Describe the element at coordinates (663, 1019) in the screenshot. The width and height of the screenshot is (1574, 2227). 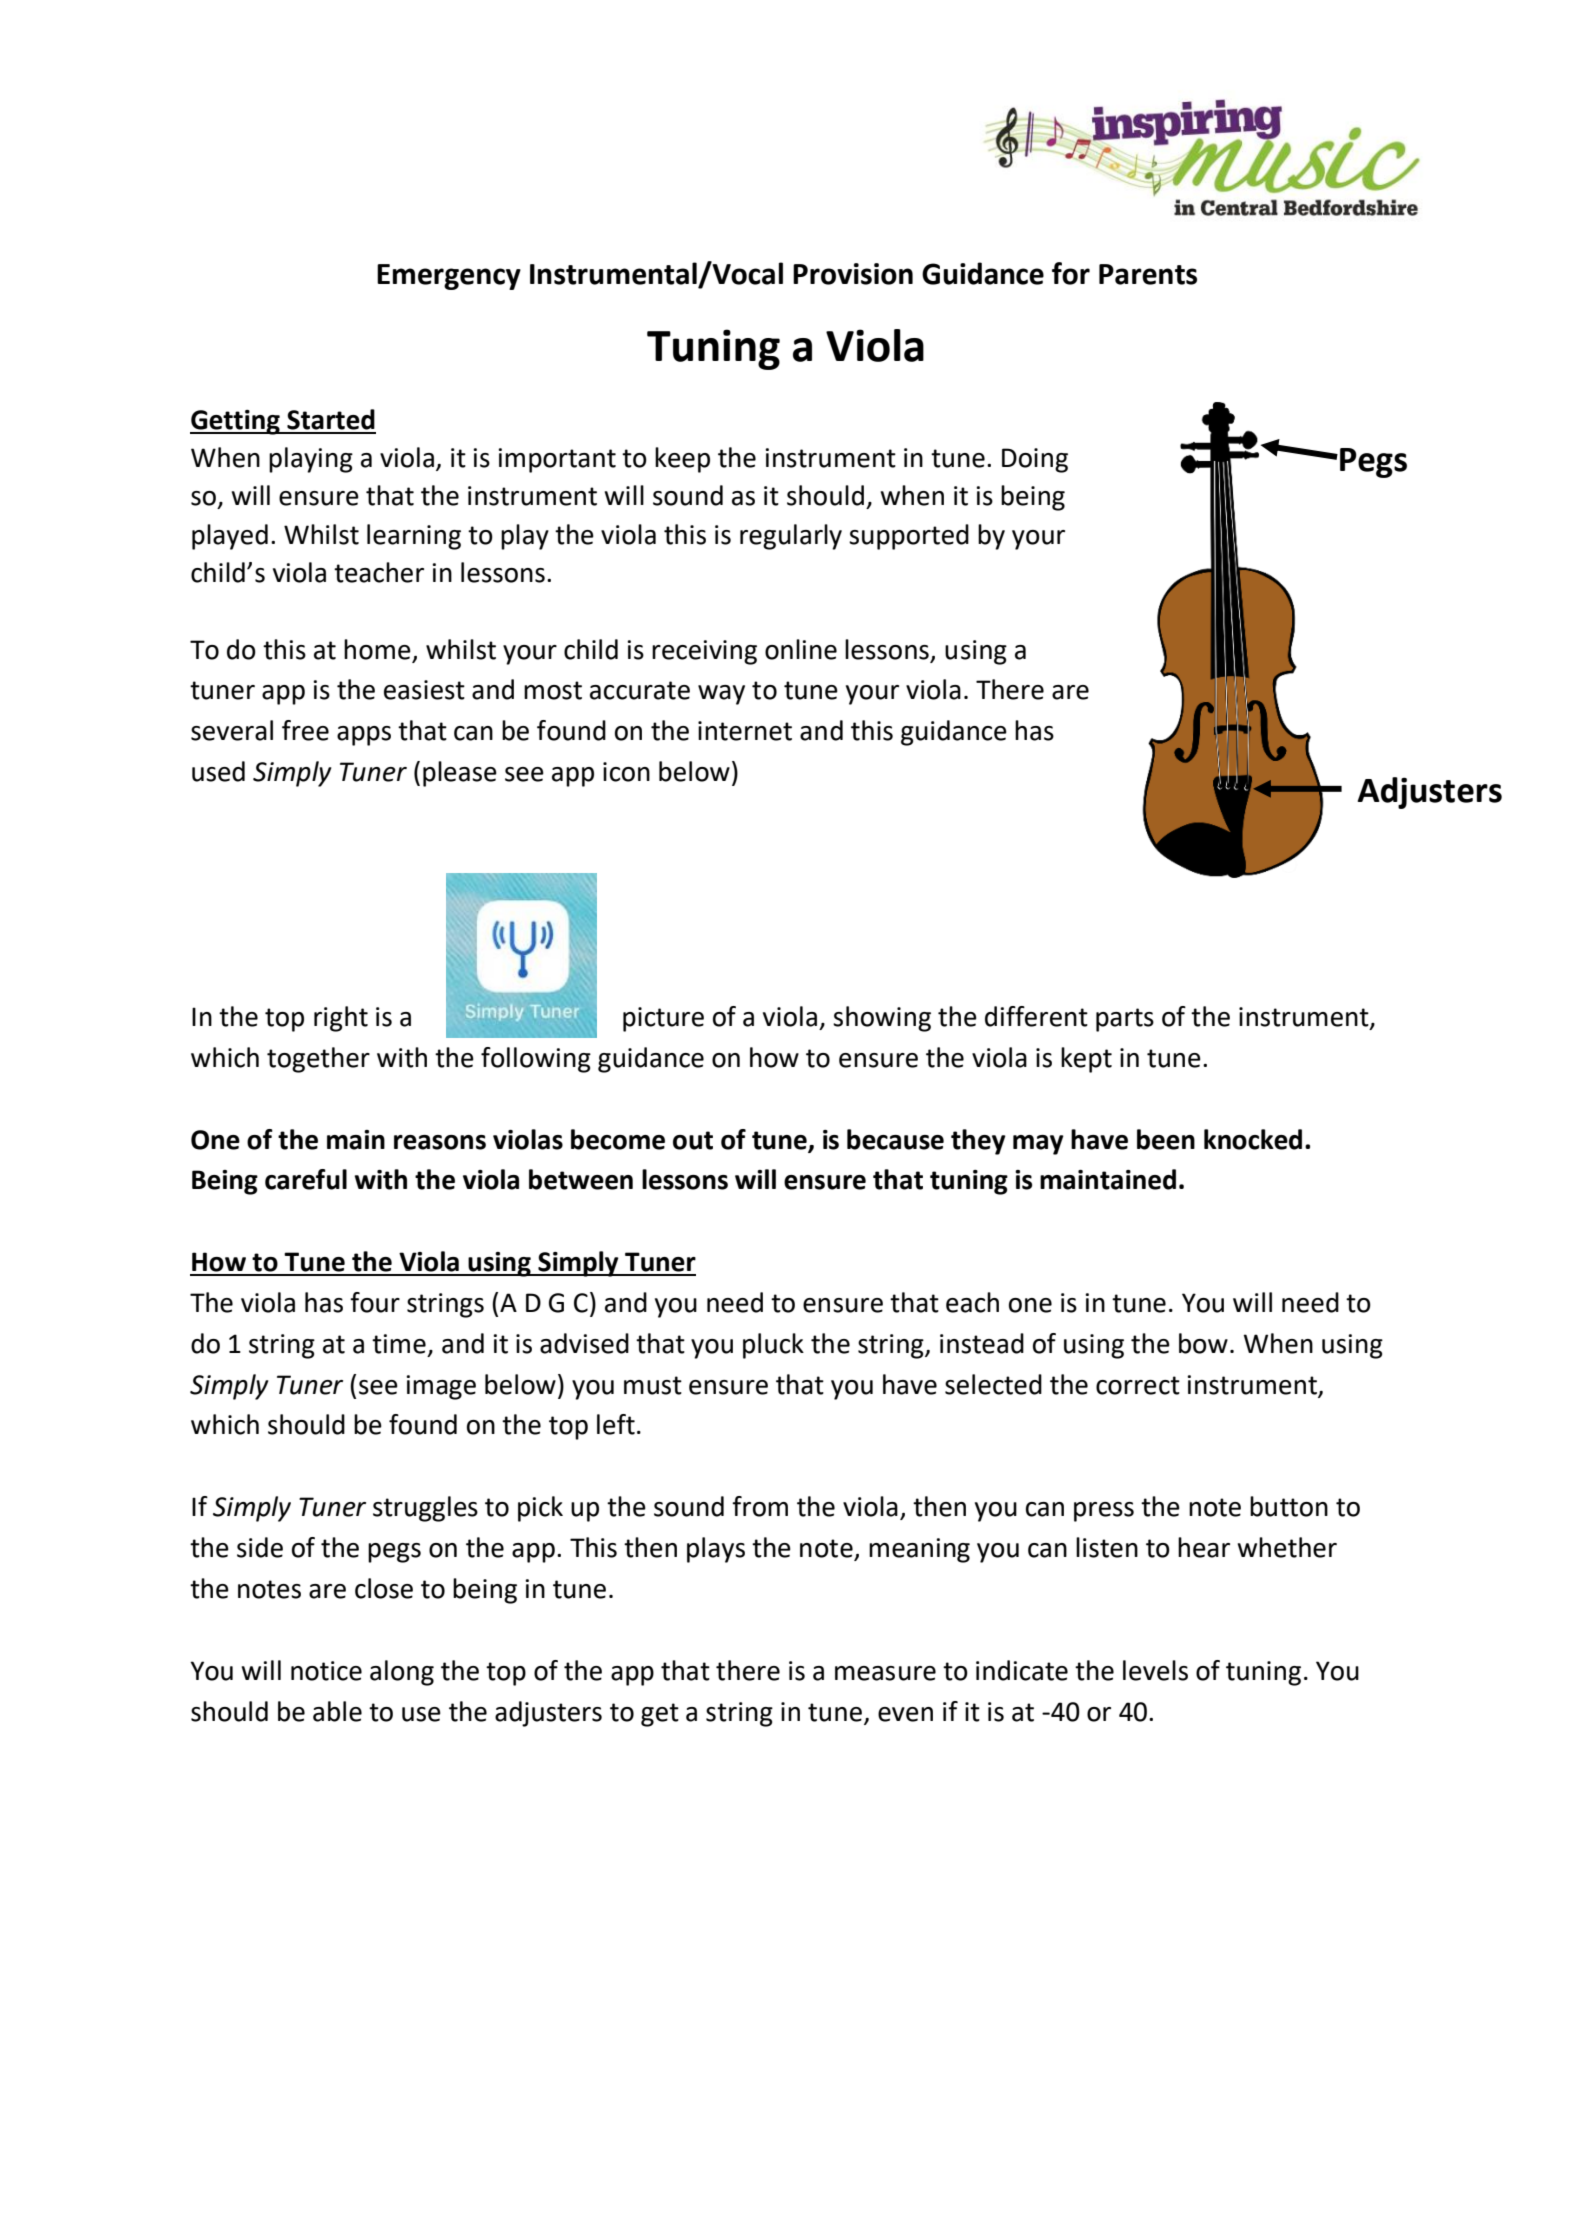
I see `picture` at that location.
